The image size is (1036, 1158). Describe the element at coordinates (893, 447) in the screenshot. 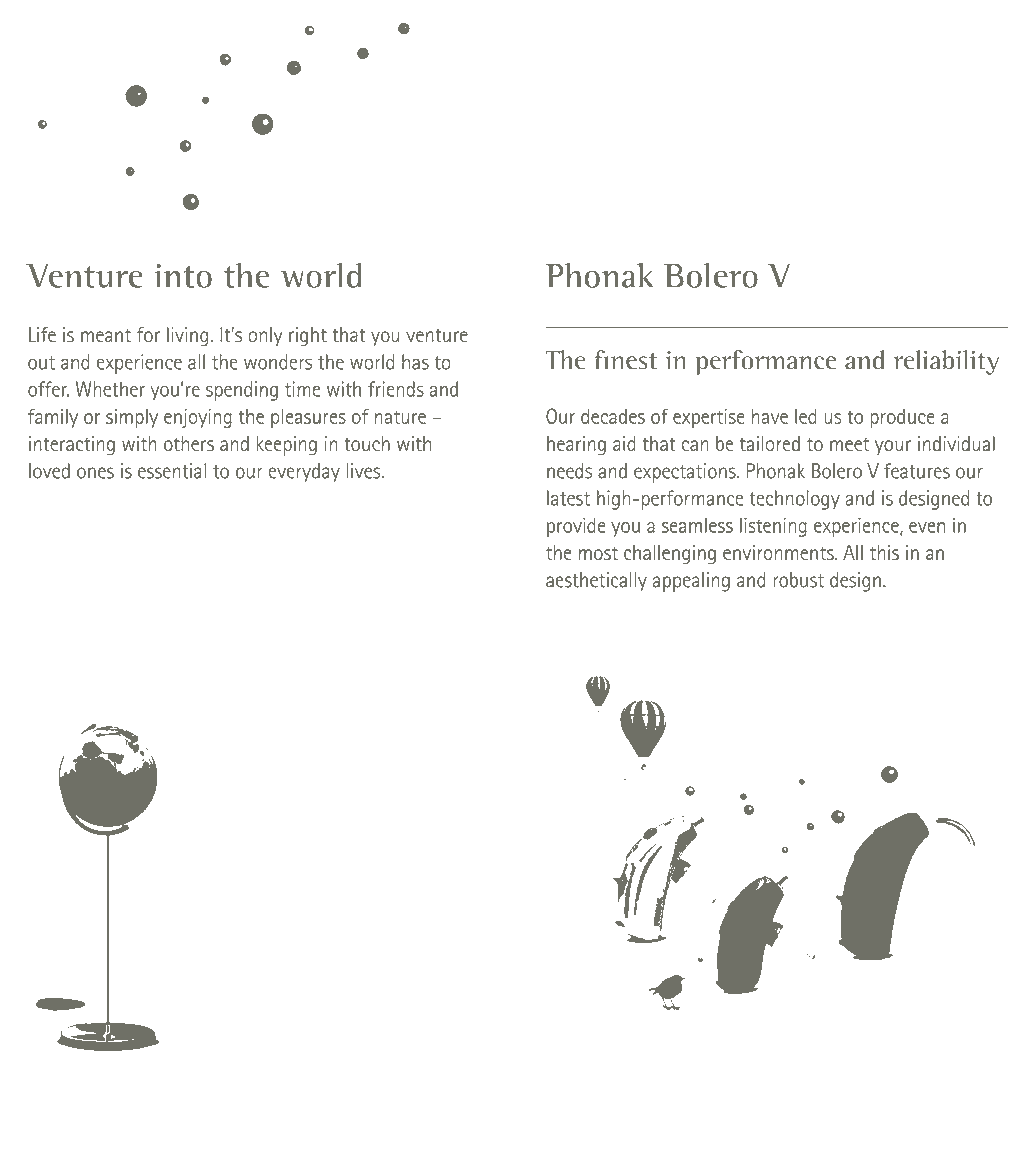

I see `your` at that location.
